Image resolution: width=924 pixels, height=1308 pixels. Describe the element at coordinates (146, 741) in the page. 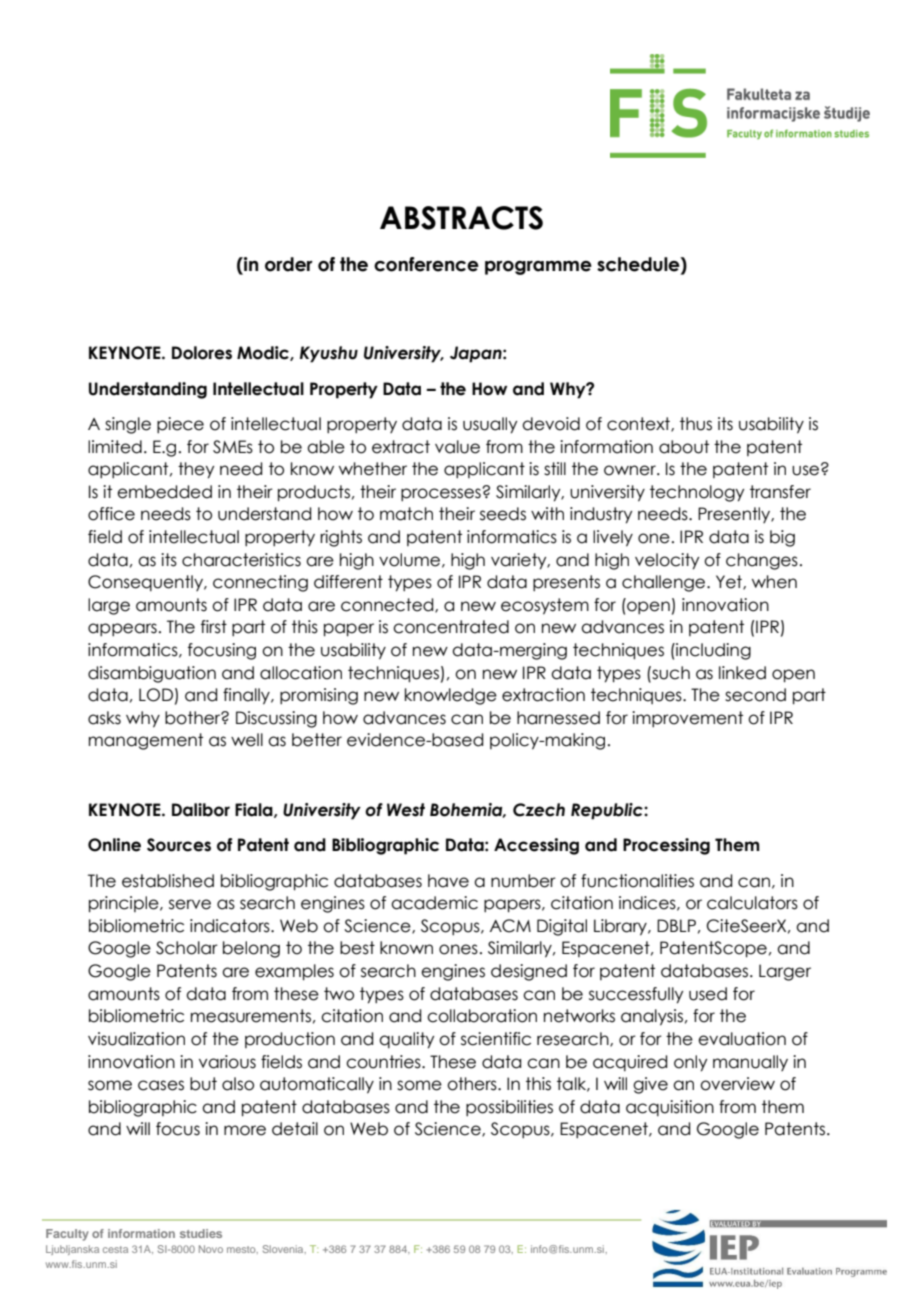

I see `management` at that location.
